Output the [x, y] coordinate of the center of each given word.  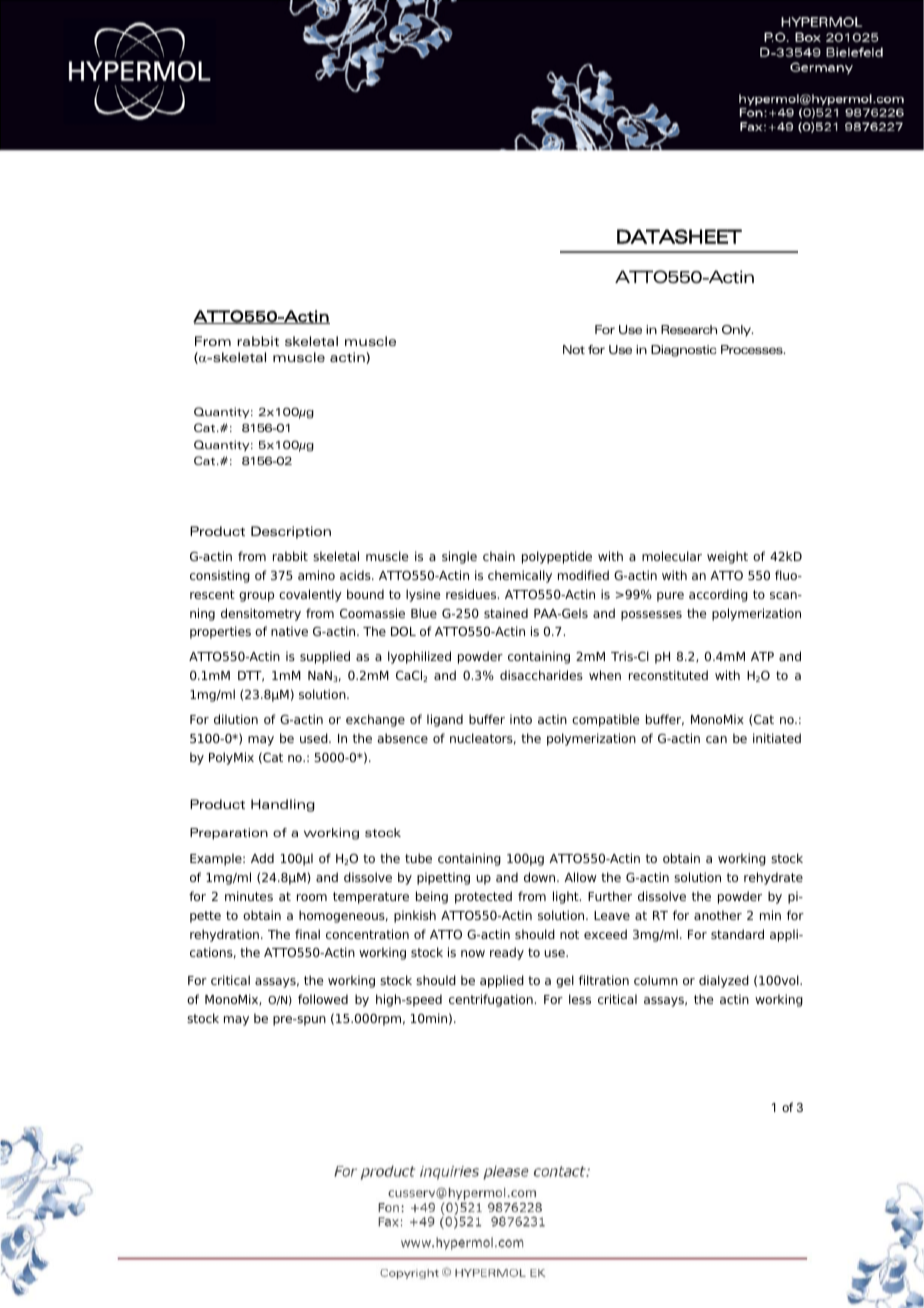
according [718, 595]
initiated [777, 738]
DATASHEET [679, 236]
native [289, 631]
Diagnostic [684, 351]
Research [689, 329]
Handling [283, 805]
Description [291, 532]
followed [323, 999]
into [521, 719]
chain [499, 556]
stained [506, 613]
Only [737, 331]
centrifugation [491, 1000]
